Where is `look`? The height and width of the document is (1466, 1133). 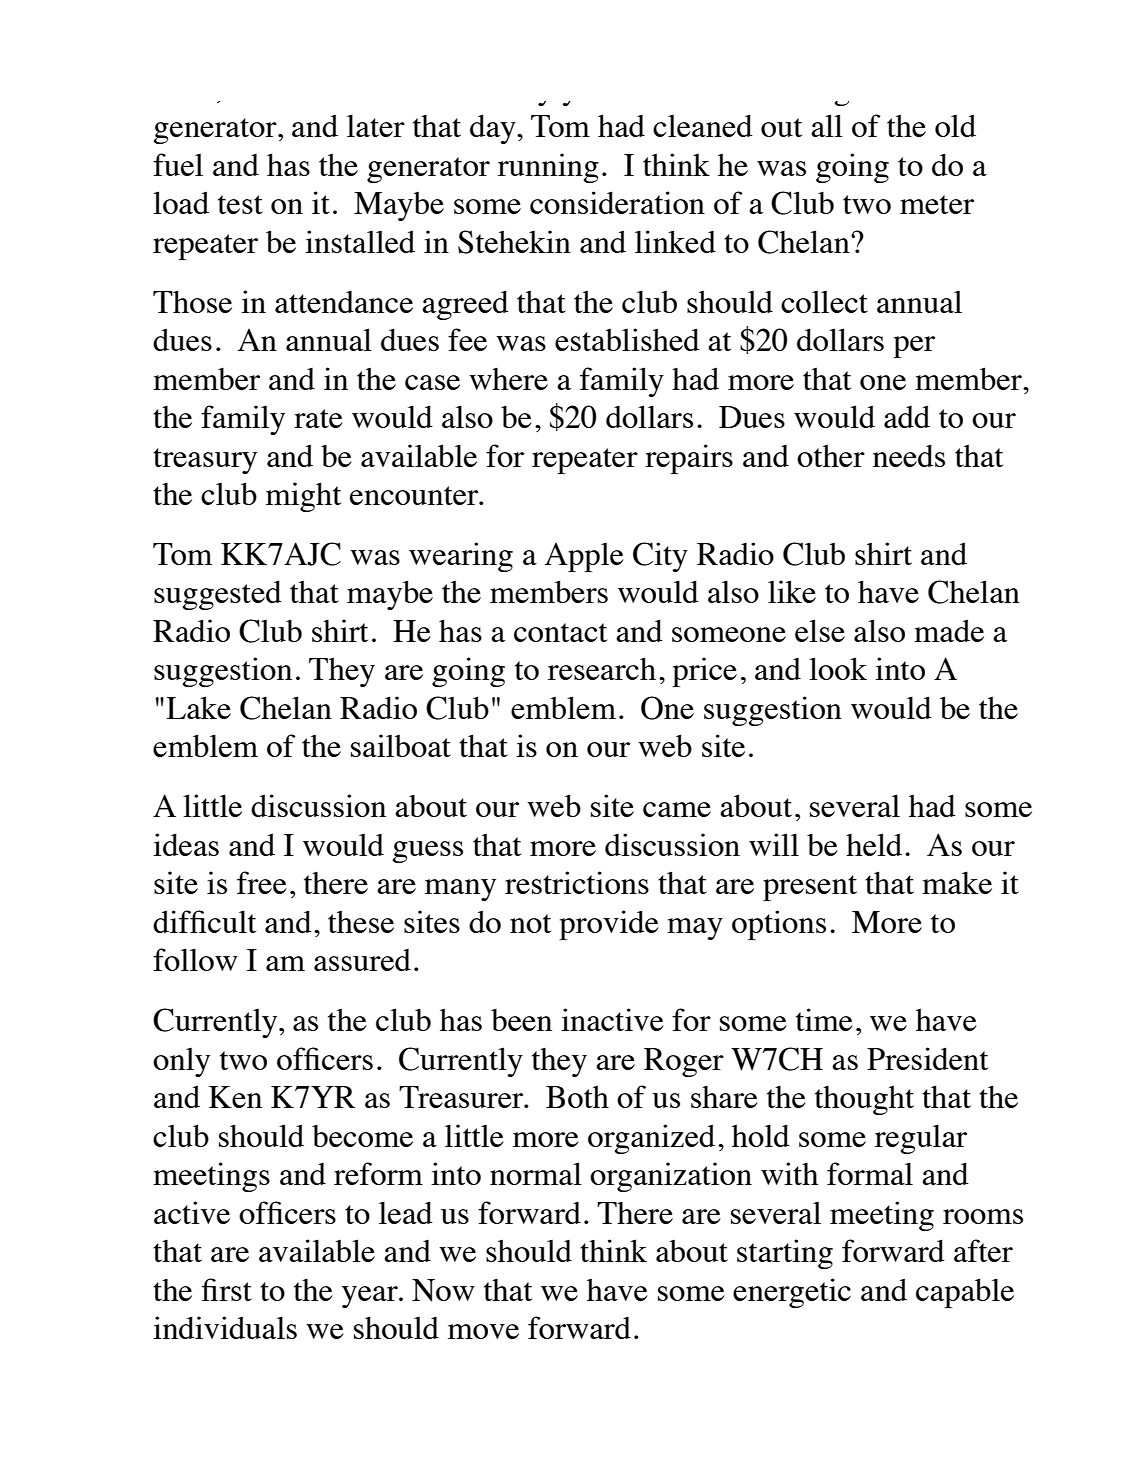 look is located at coordinates (838, 668).
